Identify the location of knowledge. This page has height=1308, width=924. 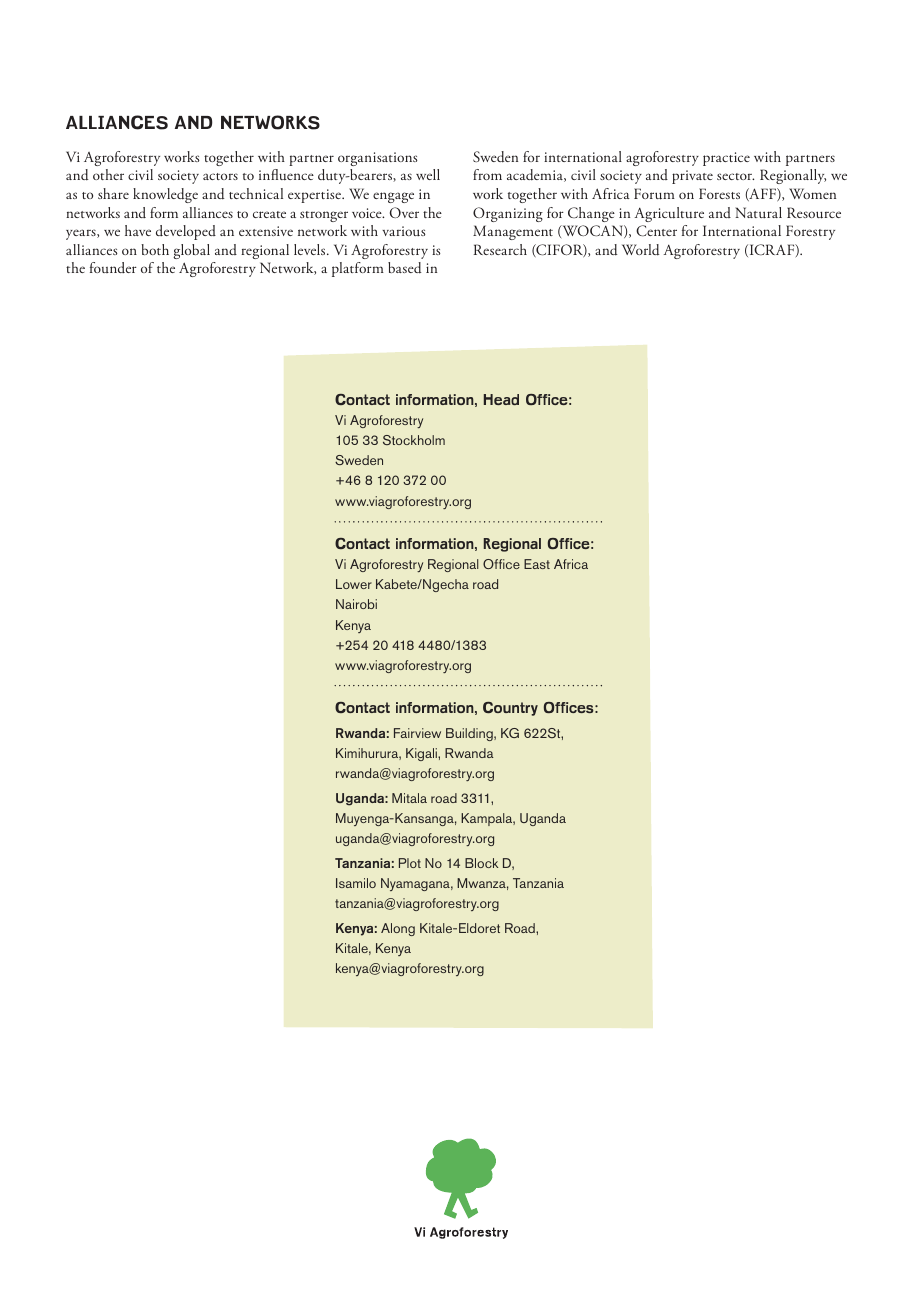
(165, 195).
